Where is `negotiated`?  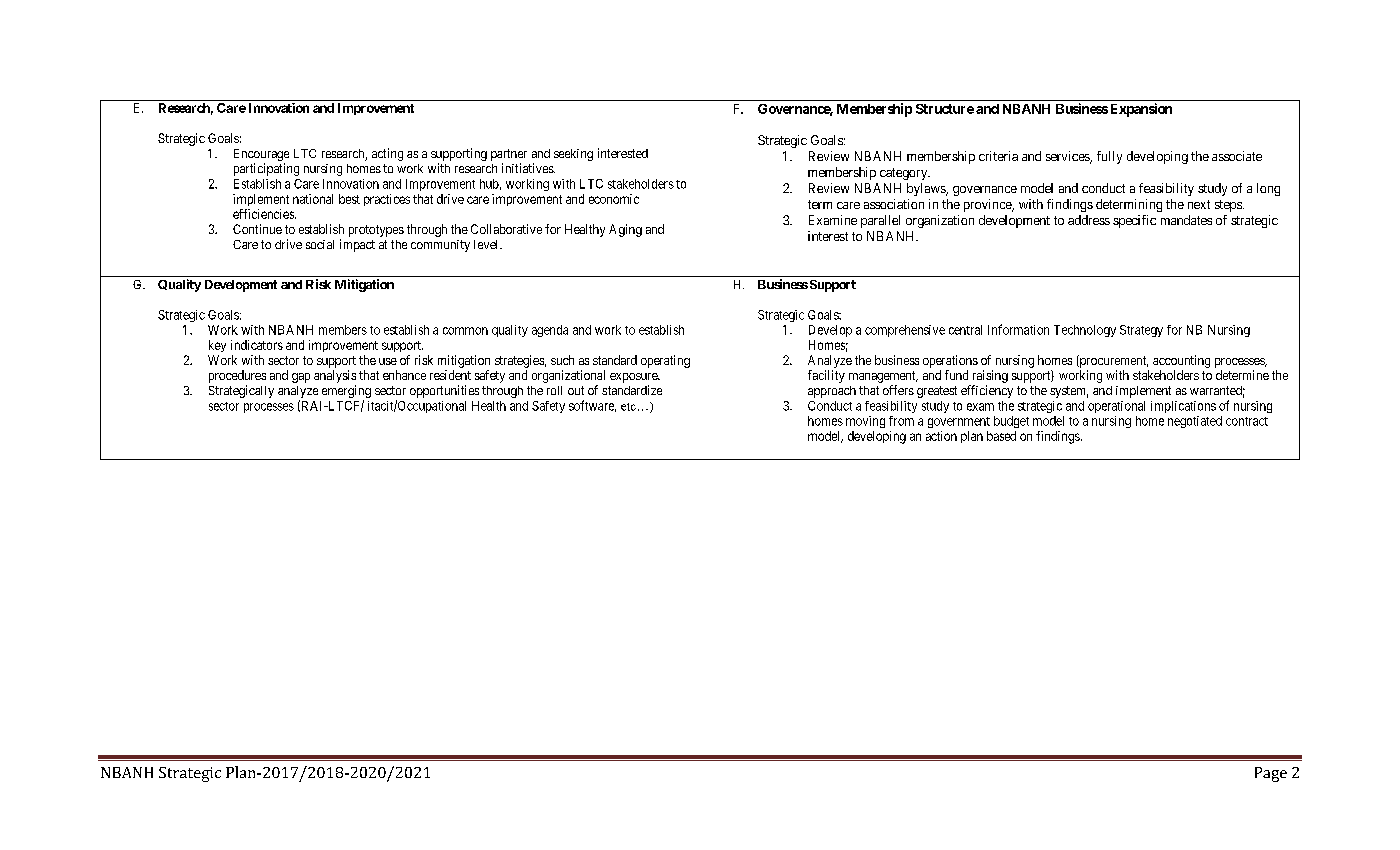 negotiated is located at coordinates (1195, 422).
